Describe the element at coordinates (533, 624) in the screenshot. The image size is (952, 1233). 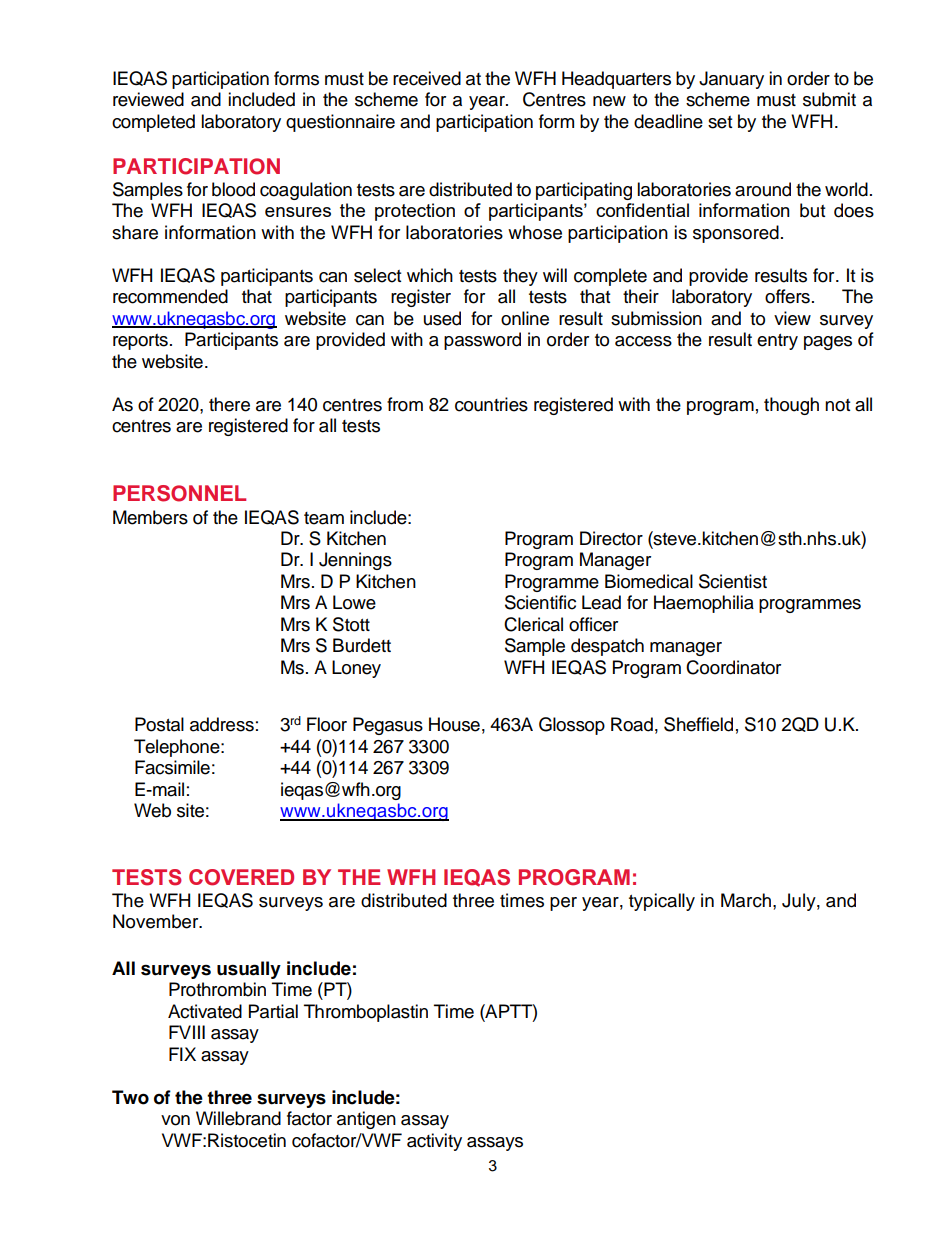
I see `Clerical` at that location.
